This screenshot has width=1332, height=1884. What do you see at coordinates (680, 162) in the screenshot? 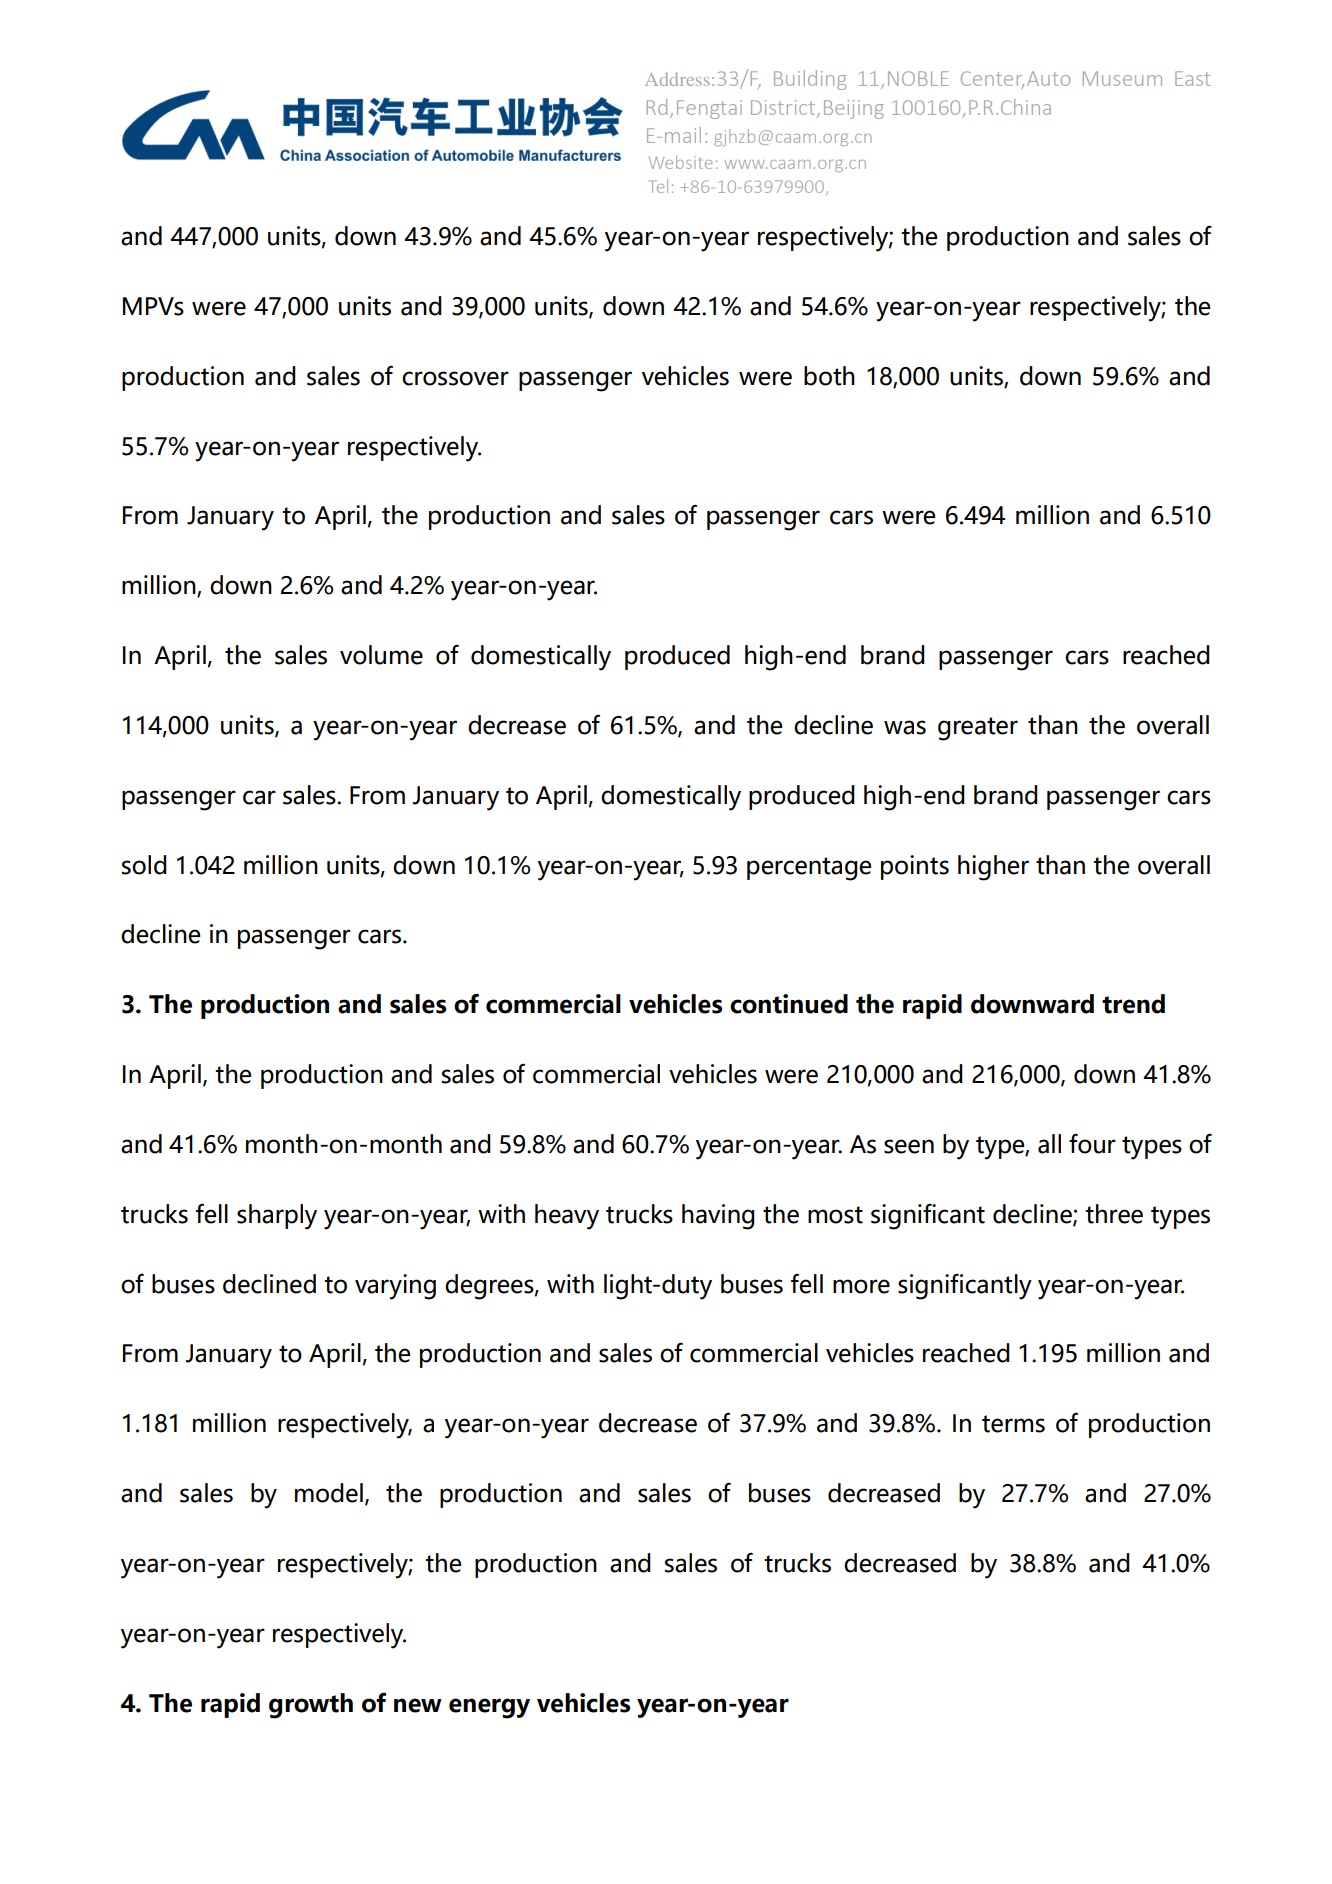
I see `Website` at bounding box center [680, 162].
